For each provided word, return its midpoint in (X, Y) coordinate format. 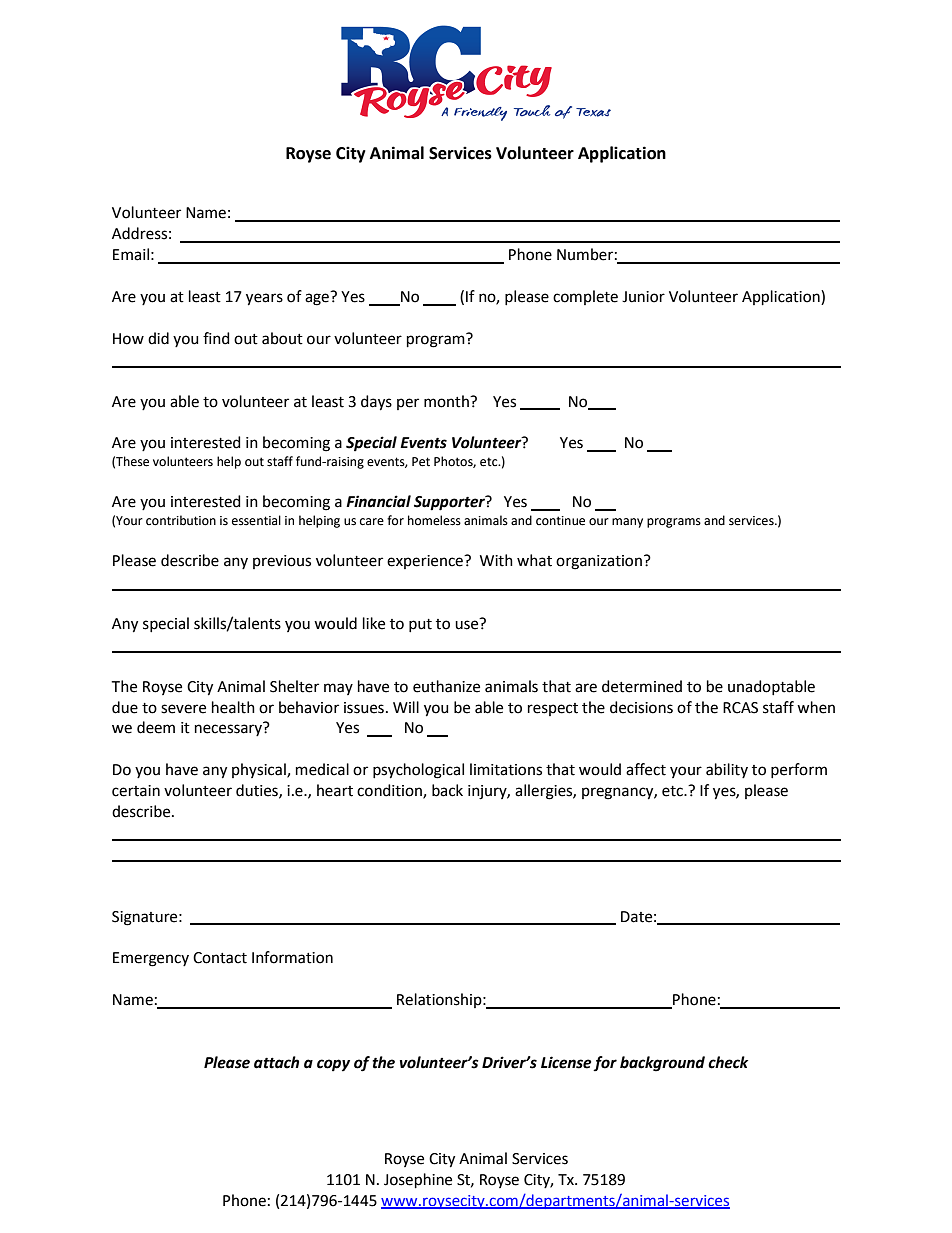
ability (727, 770)
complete (585, 297)
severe (183, 709)
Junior (643, 297)
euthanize (446, 686)
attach (276, 1062)
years (264, 299)
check (728, 1062)
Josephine (418, 1180)
